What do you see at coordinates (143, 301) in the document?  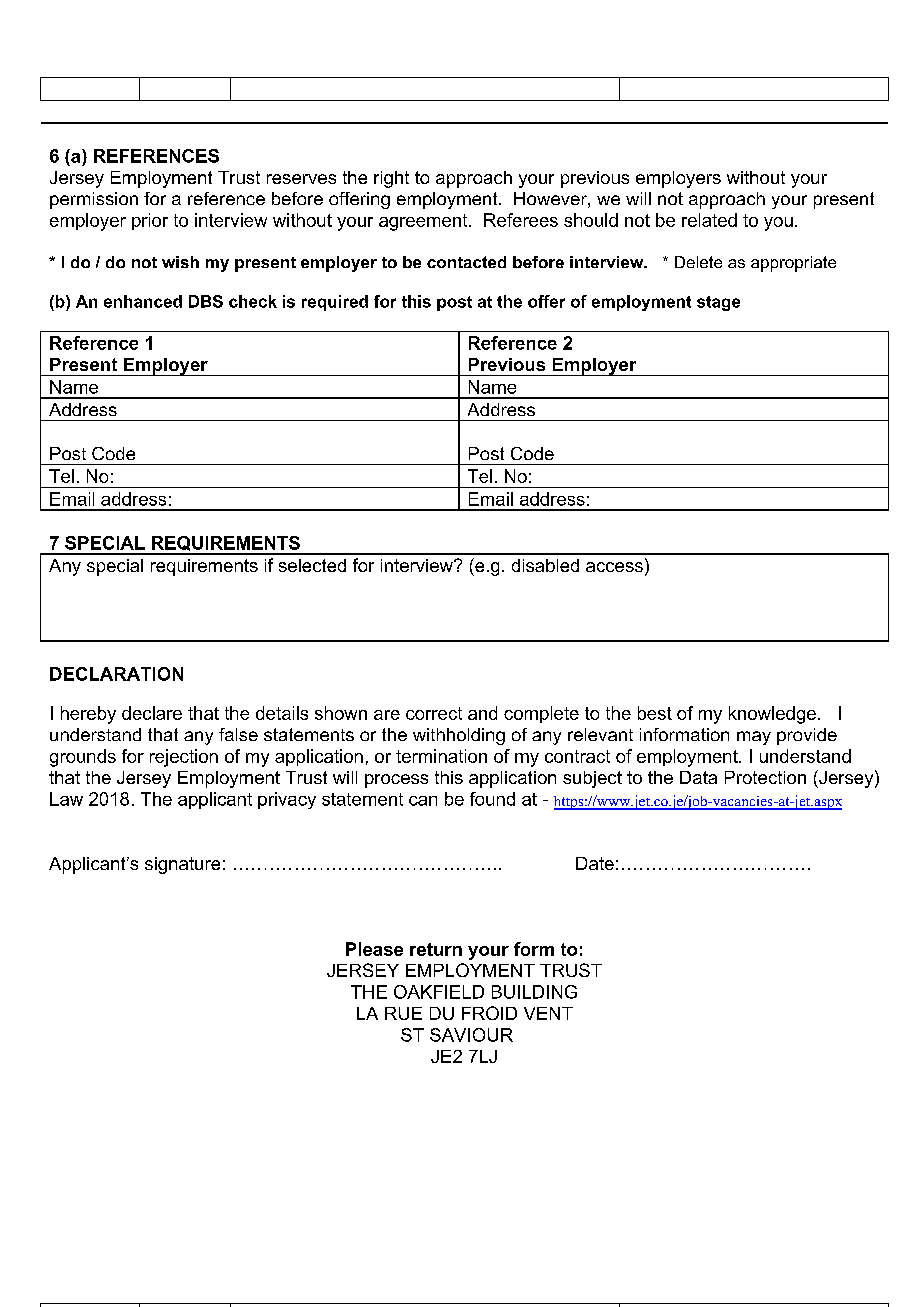 I see `enhanced` at bounding box center [143, 301].
